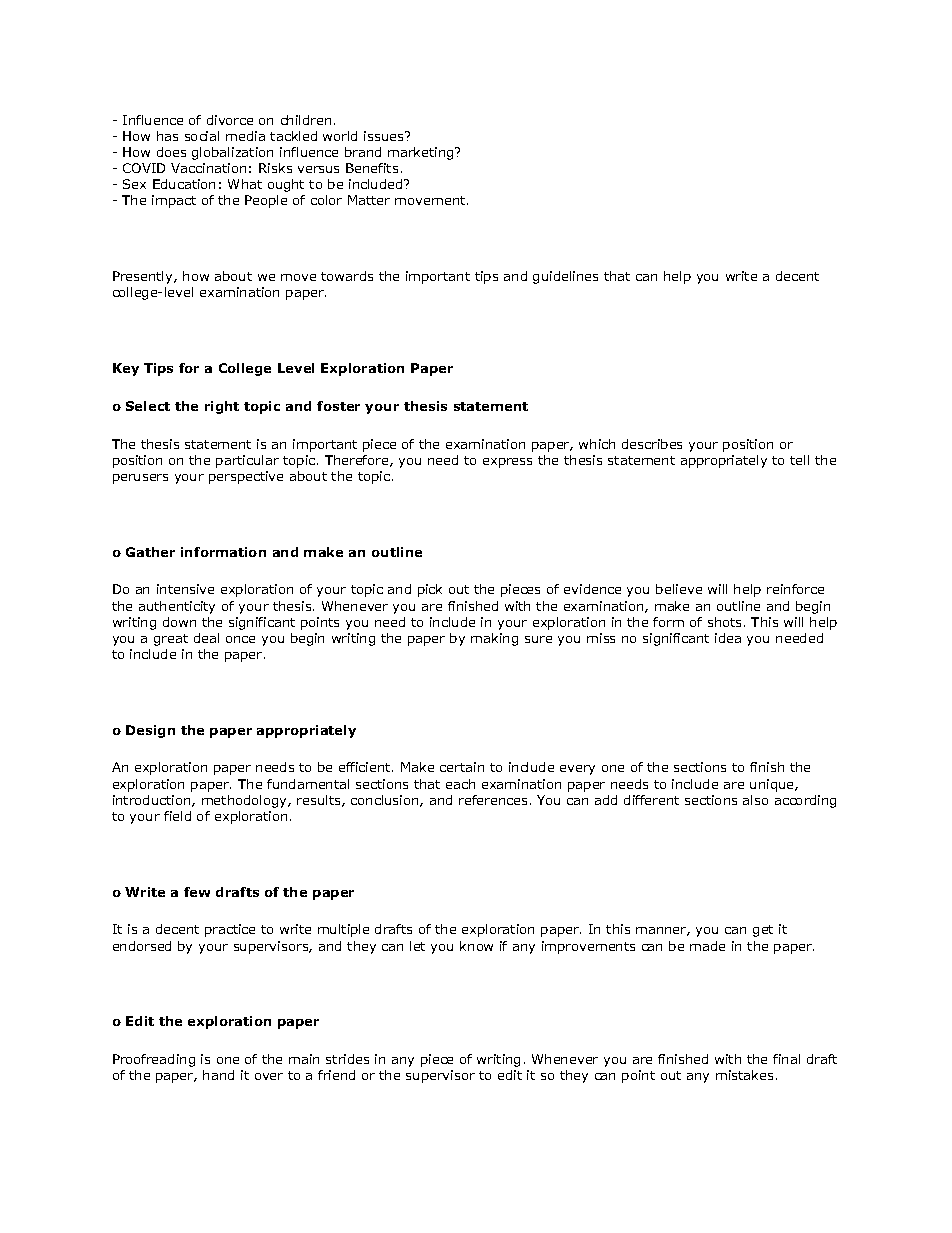 The width and height of the page is (952, 1233). Describe the element at coordinates (218, 1075) in the page. I see `hand` at that location.
